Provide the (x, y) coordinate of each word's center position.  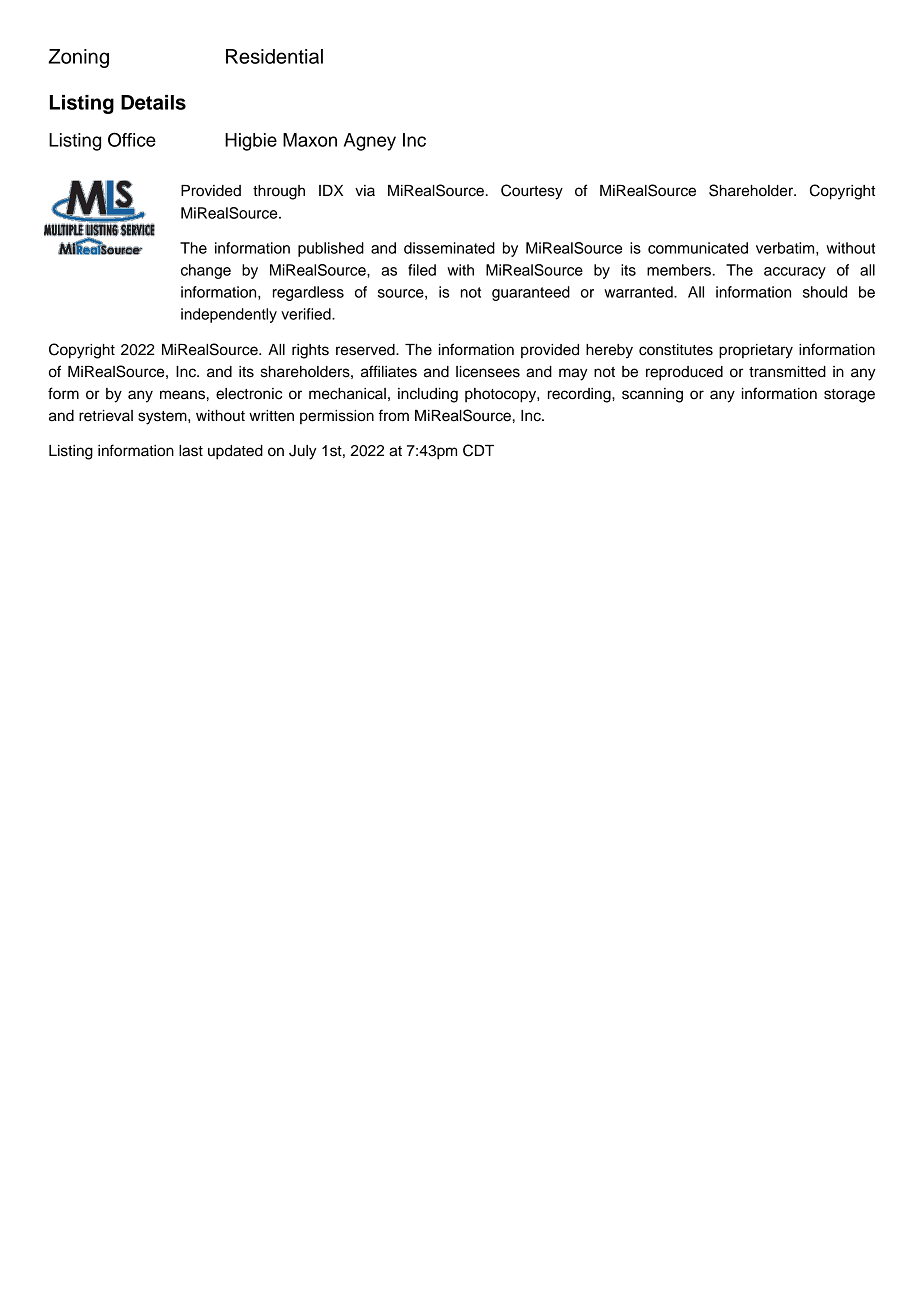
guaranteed (531, 293)
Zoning (78, 58)
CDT (478, 450)
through (279, 192)
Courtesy (532, 192)
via (365, 191)
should (825, 292)
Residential (274, 56)
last (191, 451)
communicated (698, 248)
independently (229, 315)
